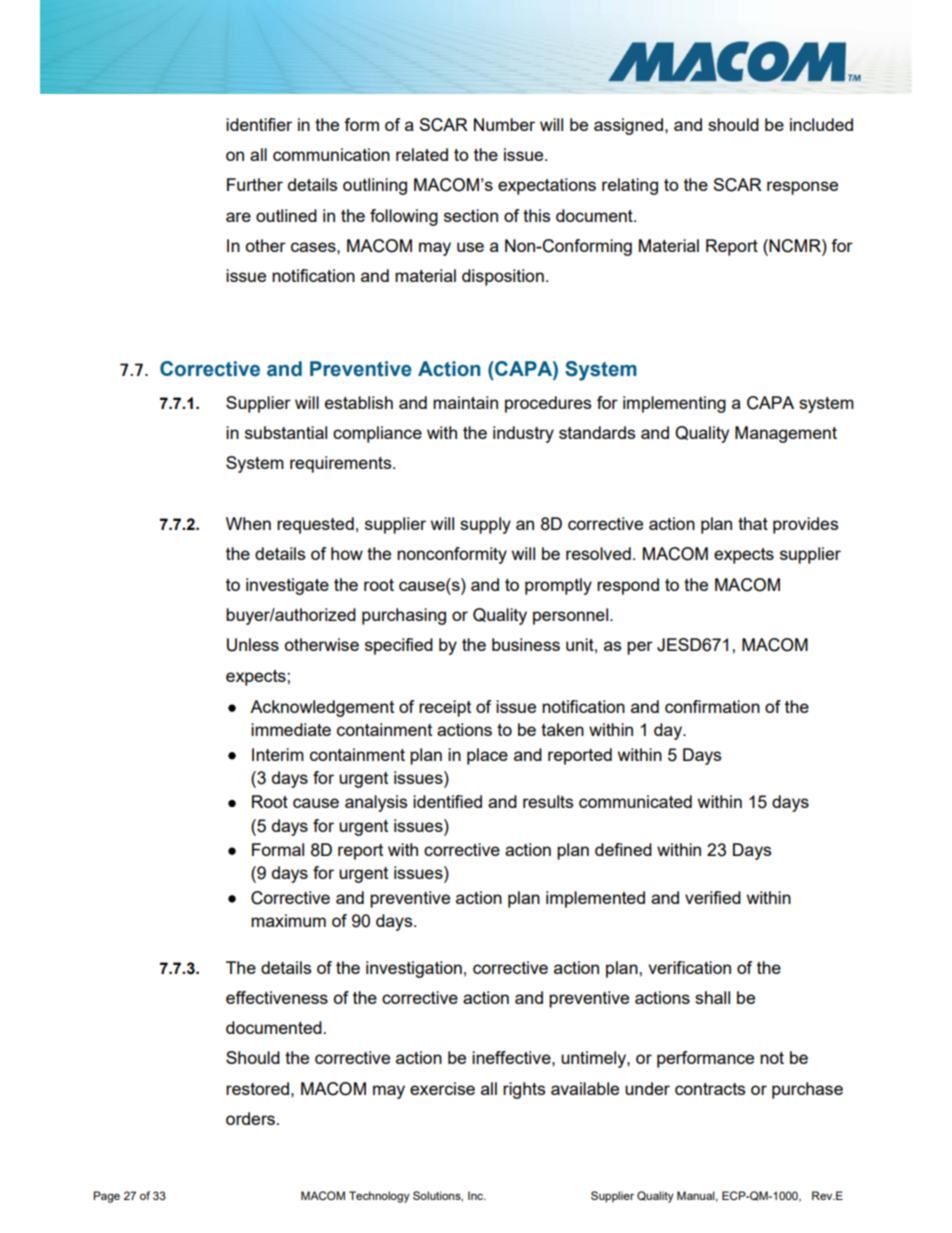  What do you see at coordinates (286, 432) in the screenshot?
I see `substantial` at bounding box center [286, 432].
